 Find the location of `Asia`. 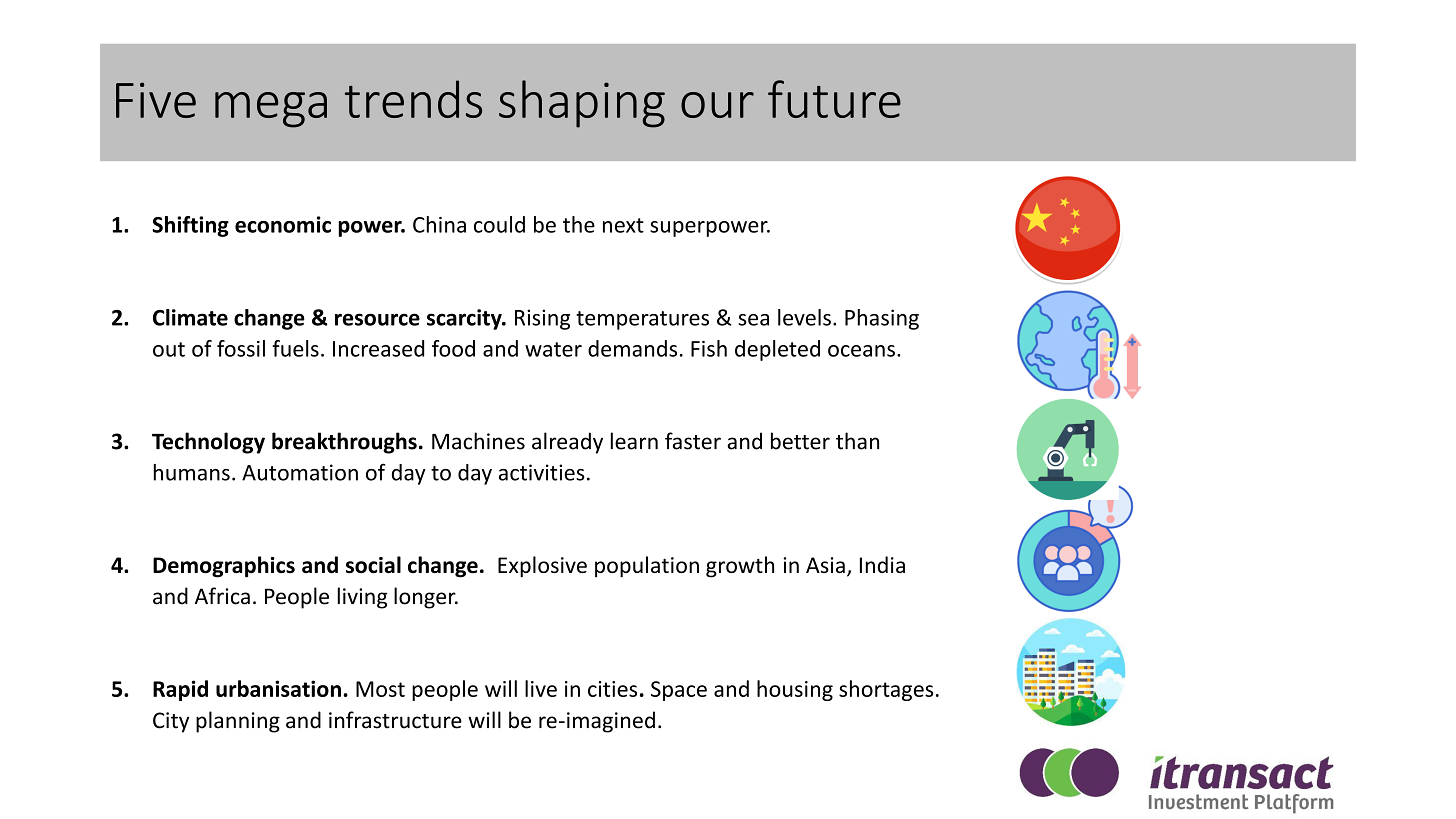

Asia is located at coordinates (825, 565).
